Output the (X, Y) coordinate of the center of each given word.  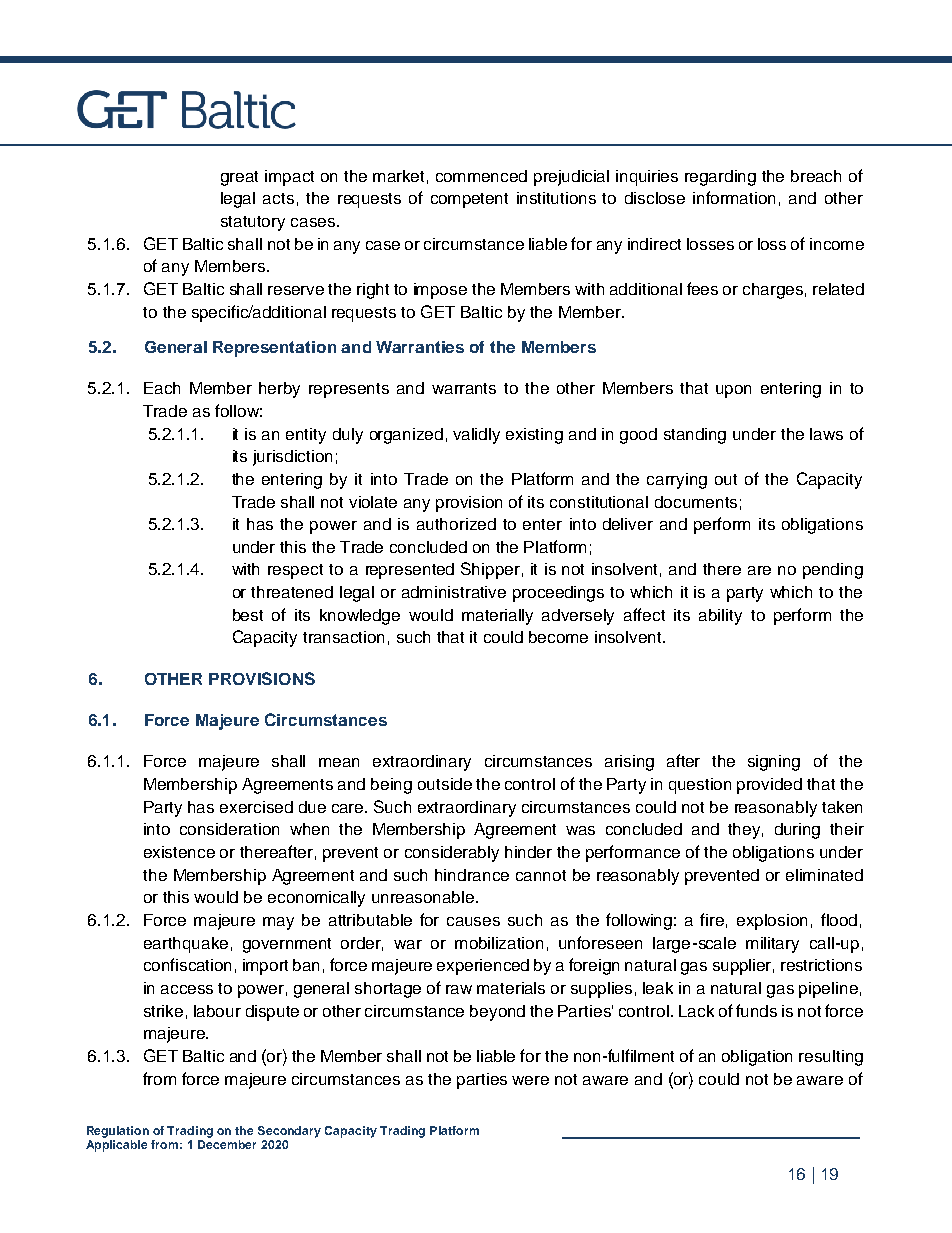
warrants (464, 388)
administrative (454, 592)
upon (733, 391)
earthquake (186, 945)
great (239, 178)
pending (833, 571)
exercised (256, 807)
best (248, 615)
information (734, 197)
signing (774, 763)
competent (469, 200)
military (772, 945)
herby (279, 390)
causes (473, 921)
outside (445, 784)
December (227, 1144)
